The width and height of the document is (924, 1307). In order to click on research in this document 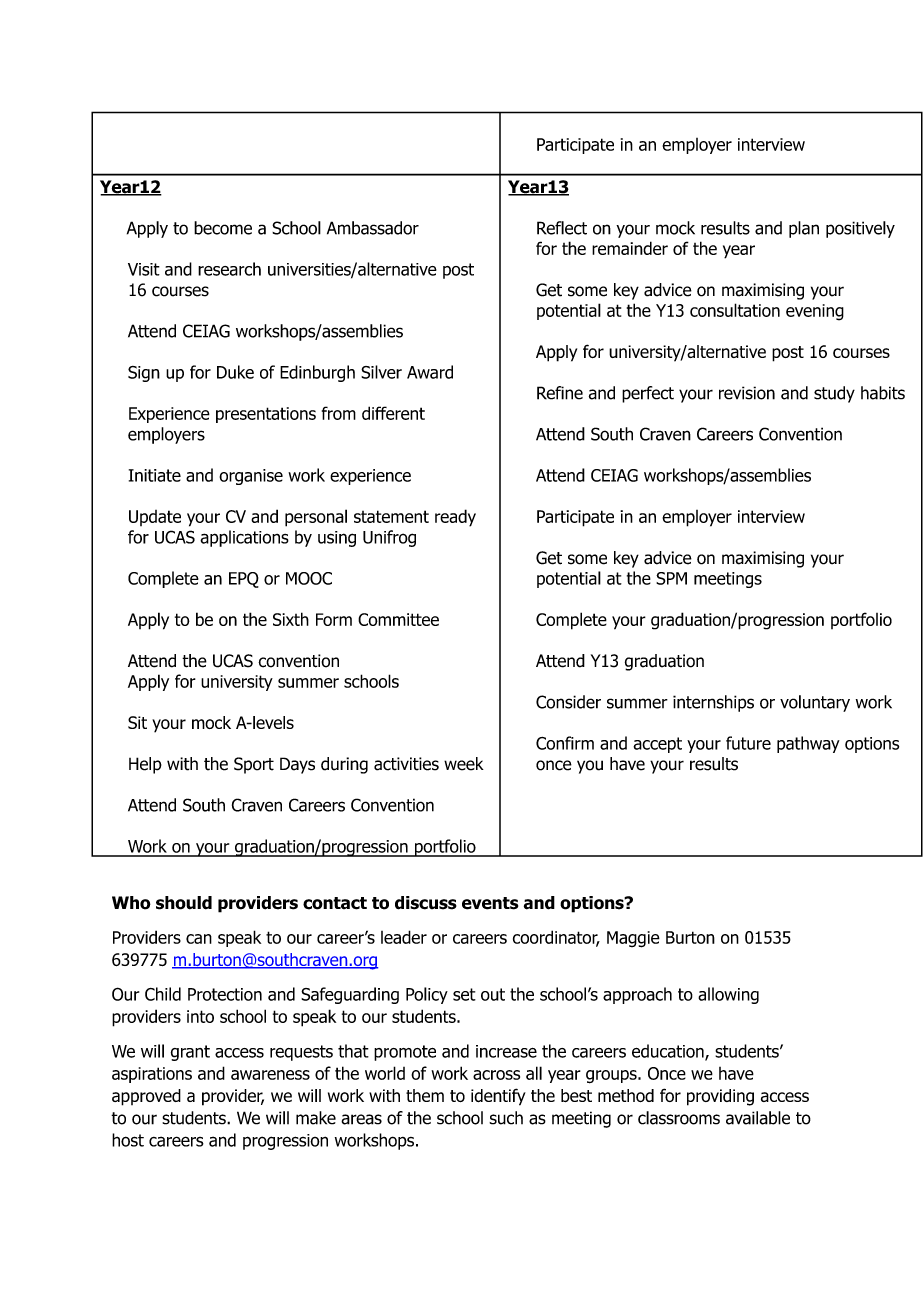, I will do `click(229, 269)`.
